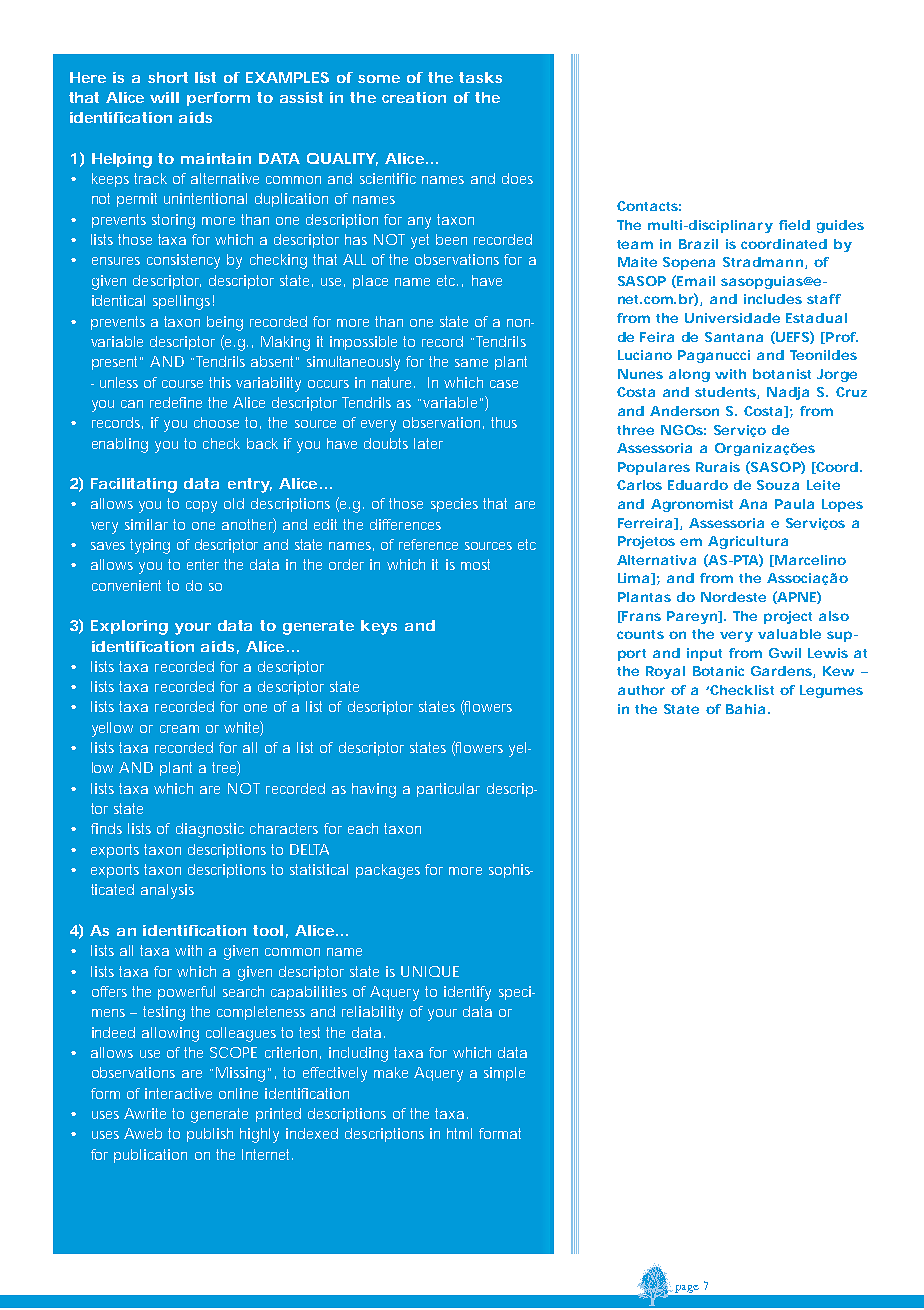 This screenshot has height=1310, width=924. What do you see at coordinates (210, 1135) in the screenshot?
I see `publish` at bounding box center [210, 1135].
